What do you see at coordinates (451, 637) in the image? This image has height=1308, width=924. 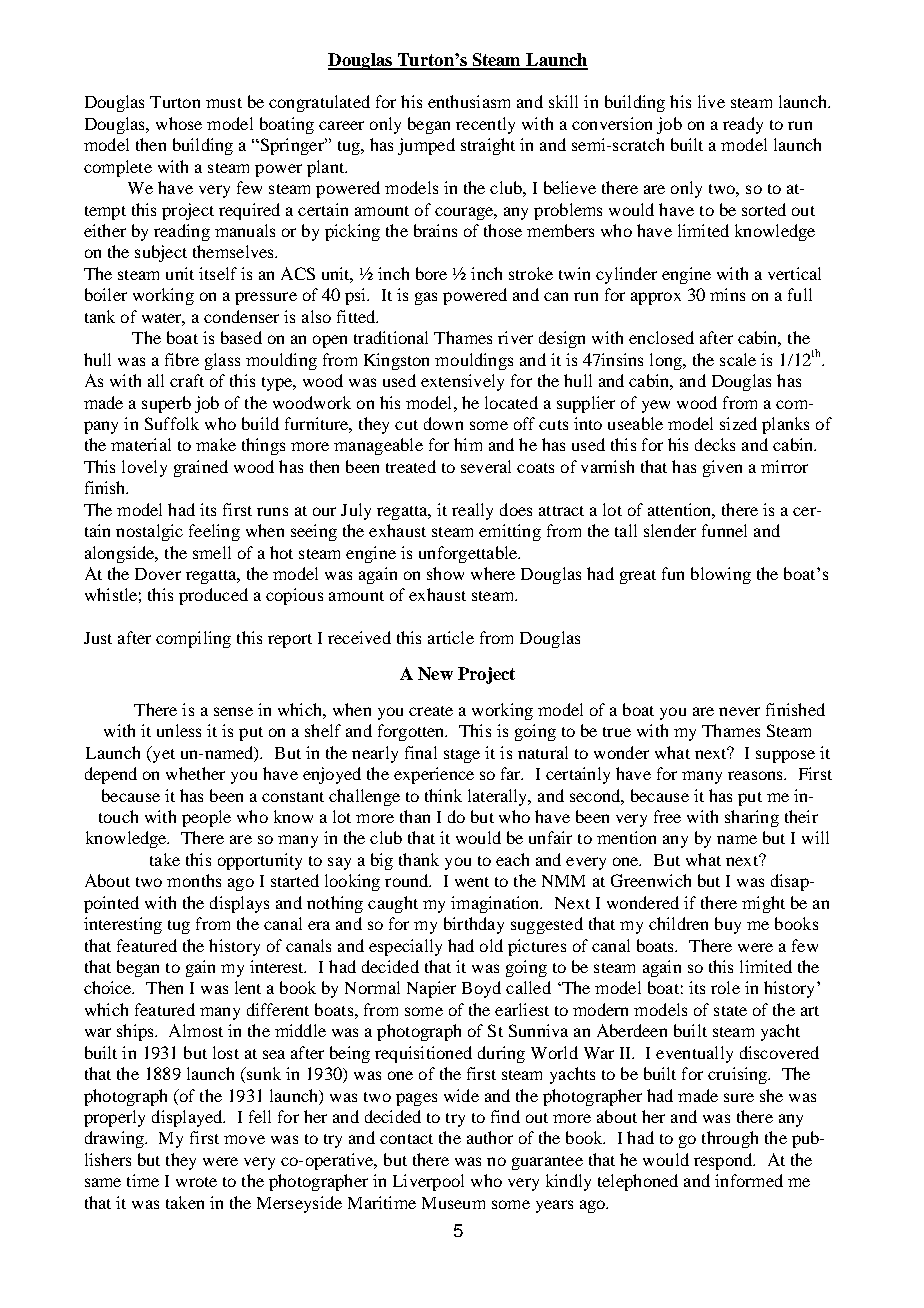 I see `article` at bounding box center [451, 637].
